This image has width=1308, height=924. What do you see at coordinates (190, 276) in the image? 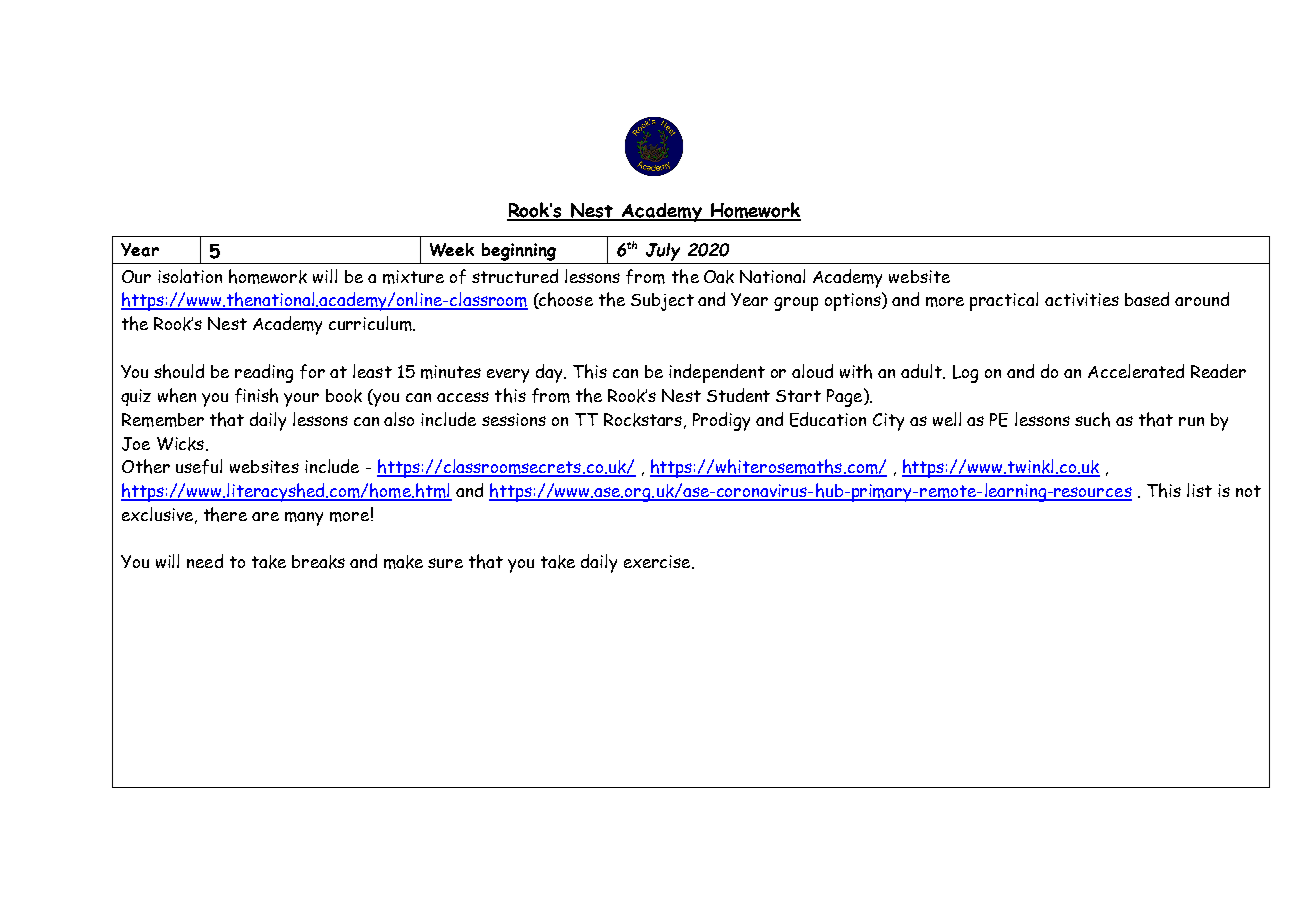
I see `isolation` at bounding box center [190, 276].
